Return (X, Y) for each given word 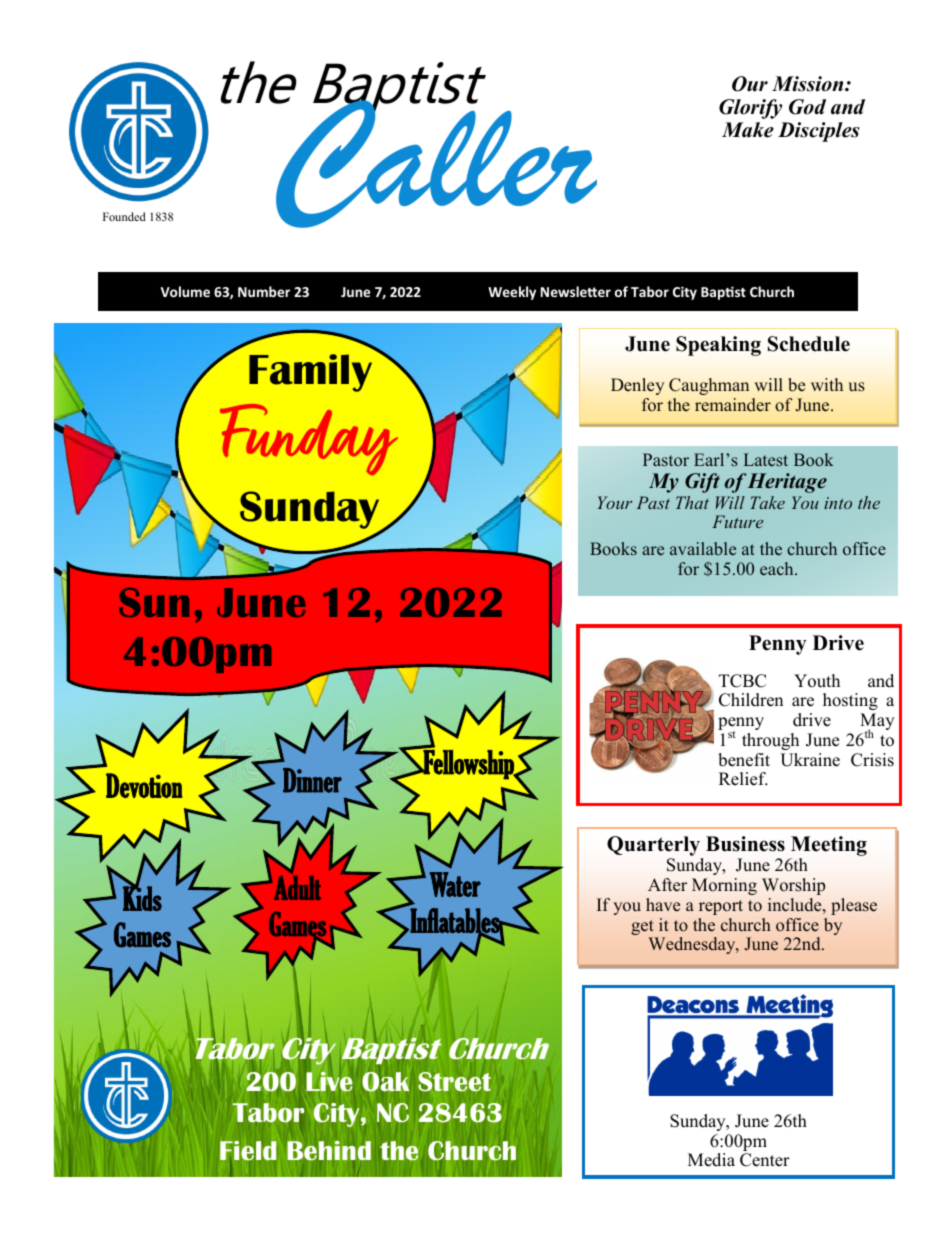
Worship (793, 886)
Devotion (144, 785)
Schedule (809, 344)
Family (310, 373)
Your (615, 502)
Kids (142, 897)
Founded (124, 216)
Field (248, 1150)
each (778, 568)
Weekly (512, 293)
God (807, 107)
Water (455, 884)
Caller (435, 163)
